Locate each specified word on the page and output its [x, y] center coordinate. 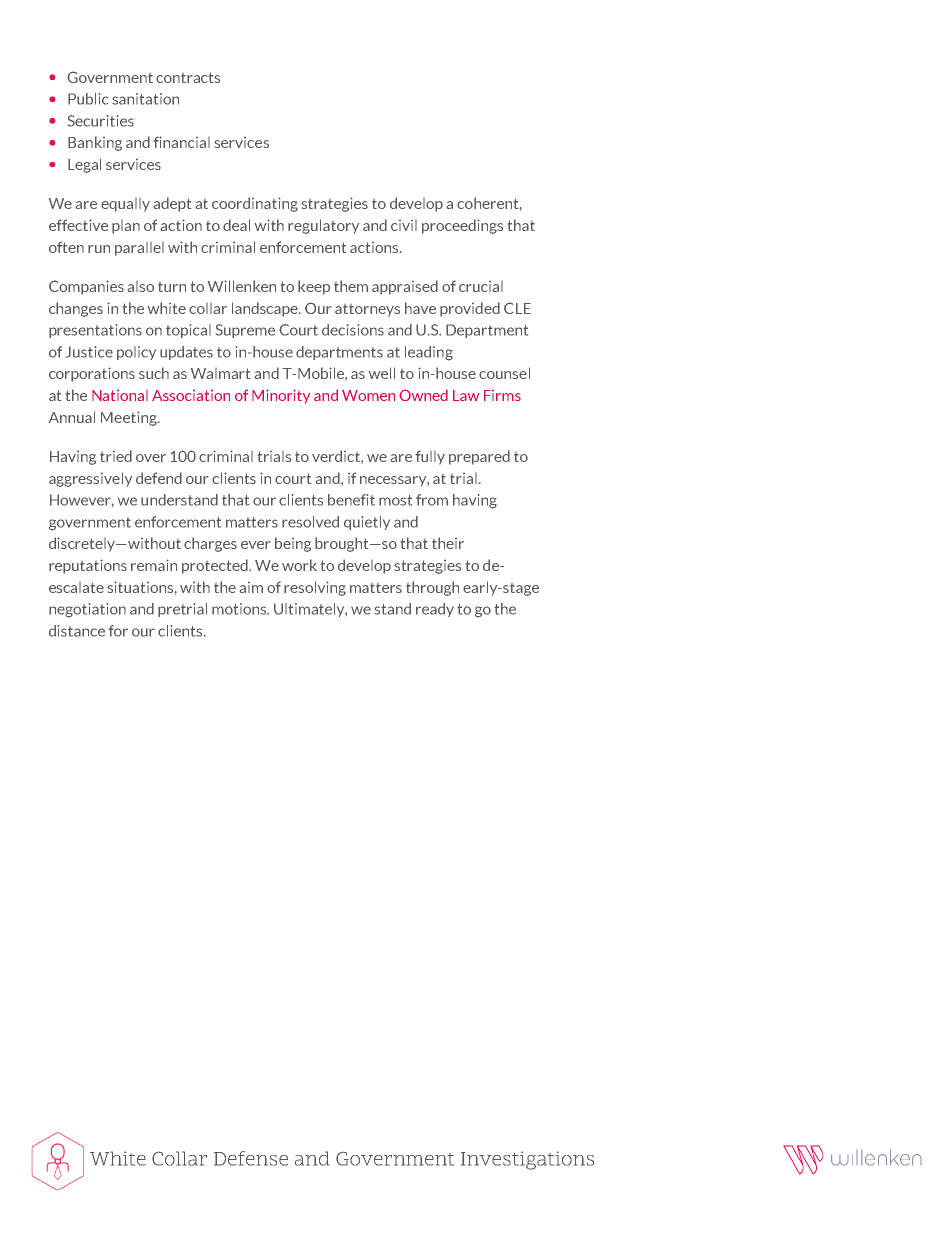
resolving [315, 588]
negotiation [87, 610]
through [432, 588]
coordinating [255, 204]
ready [435, 610]
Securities [101, 121]
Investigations [527, 1160]
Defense [251, 1158]
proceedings [462, 226]
